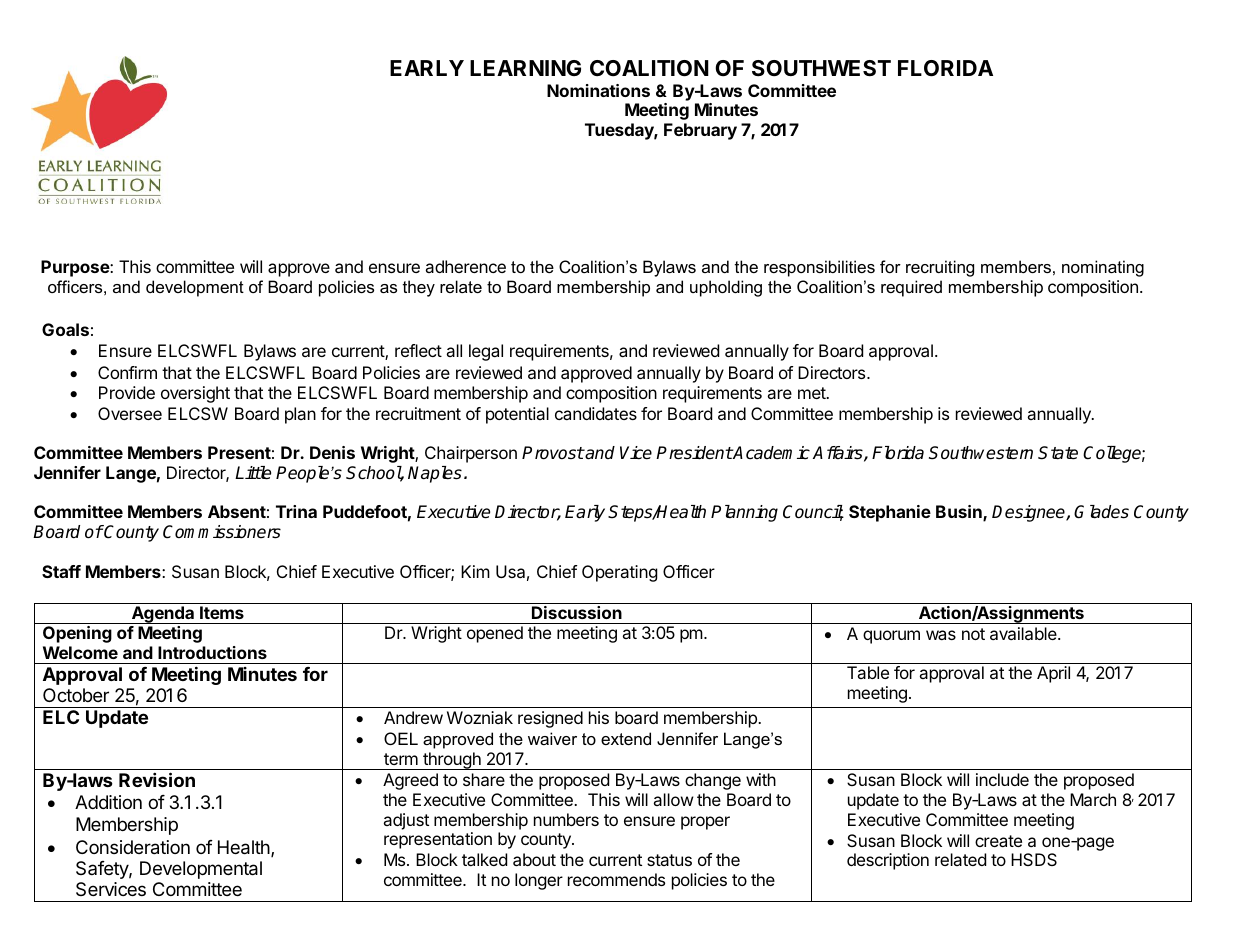 This screenshot has height=952, width=1233. Describe the element at coordinates (534, 859) in the screenshot. I see `about` at that location.
